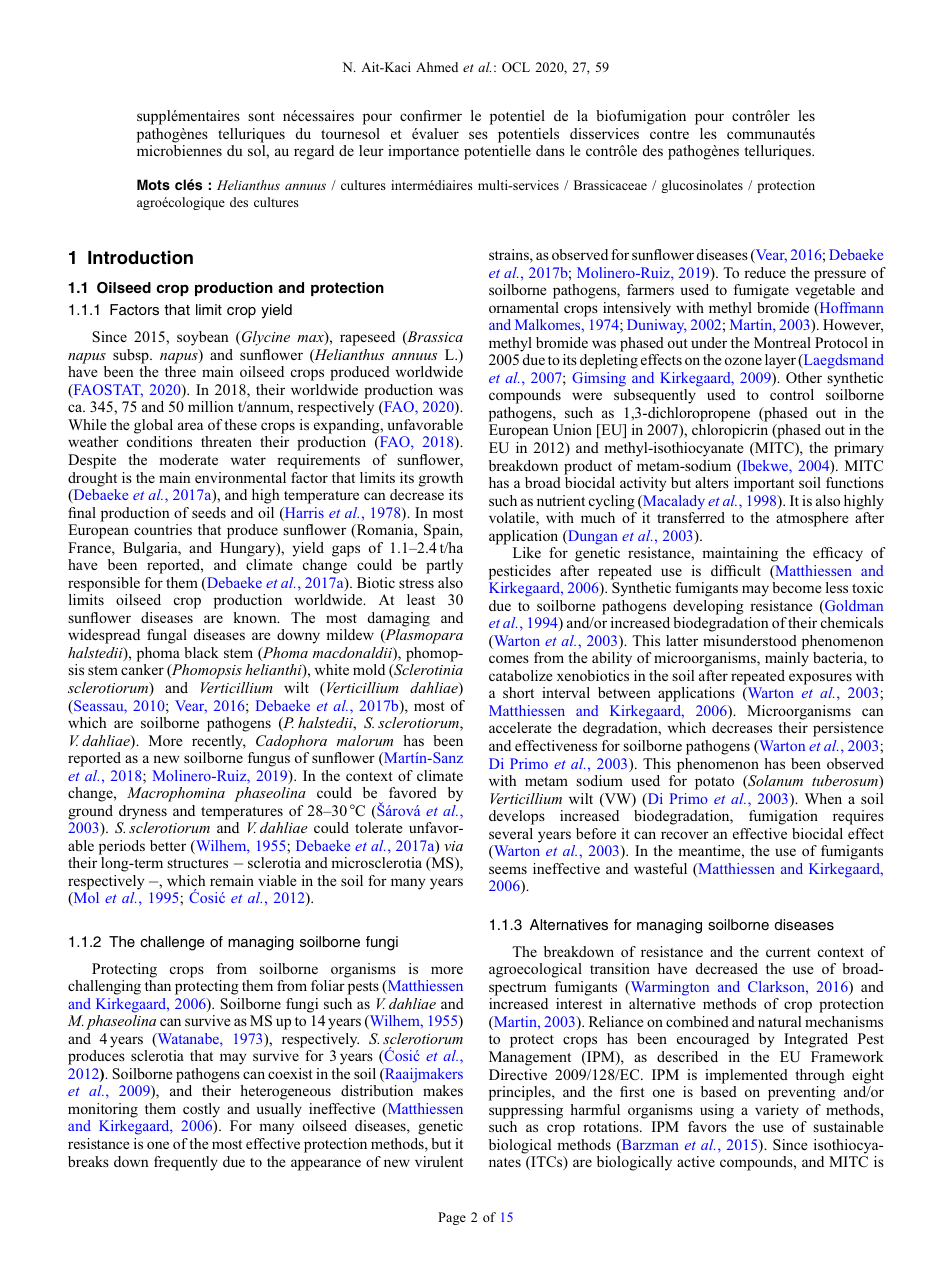 The width and height of the page is (952, 1270). Describe the element at coordinates (702, 186) in the page. I see `glucosinolates` at that location.
